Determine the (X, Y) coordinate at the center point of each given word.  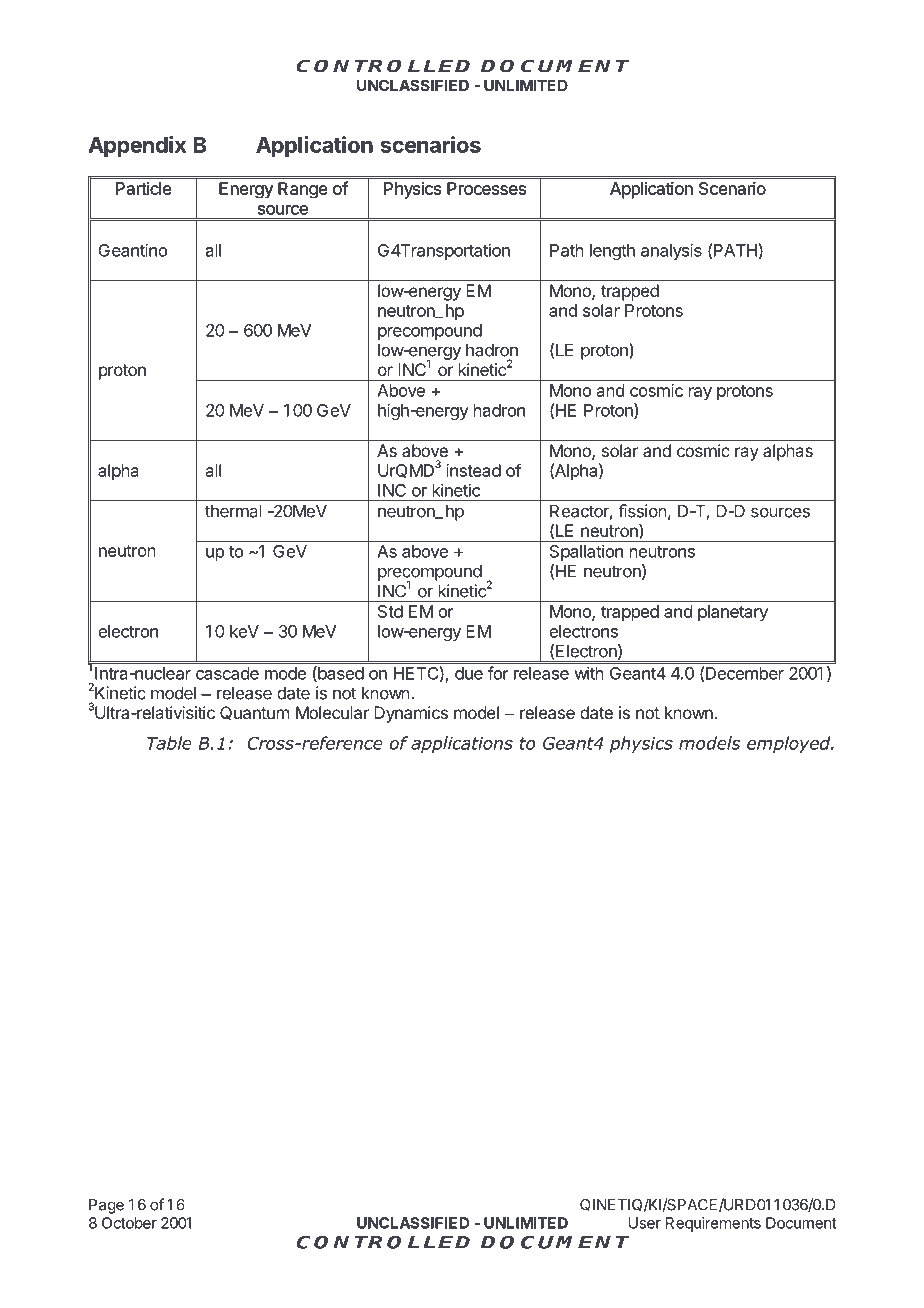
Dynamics (411, 714)
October (129, 1223)
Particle (143, 188)
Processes (486, 188)
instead (473, 470)
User (645, 1223)
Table (169, 743)
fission (642, 511)
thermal (233, 511)
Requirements (713, 1224)
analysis (671, 251)
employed (790, 744)
